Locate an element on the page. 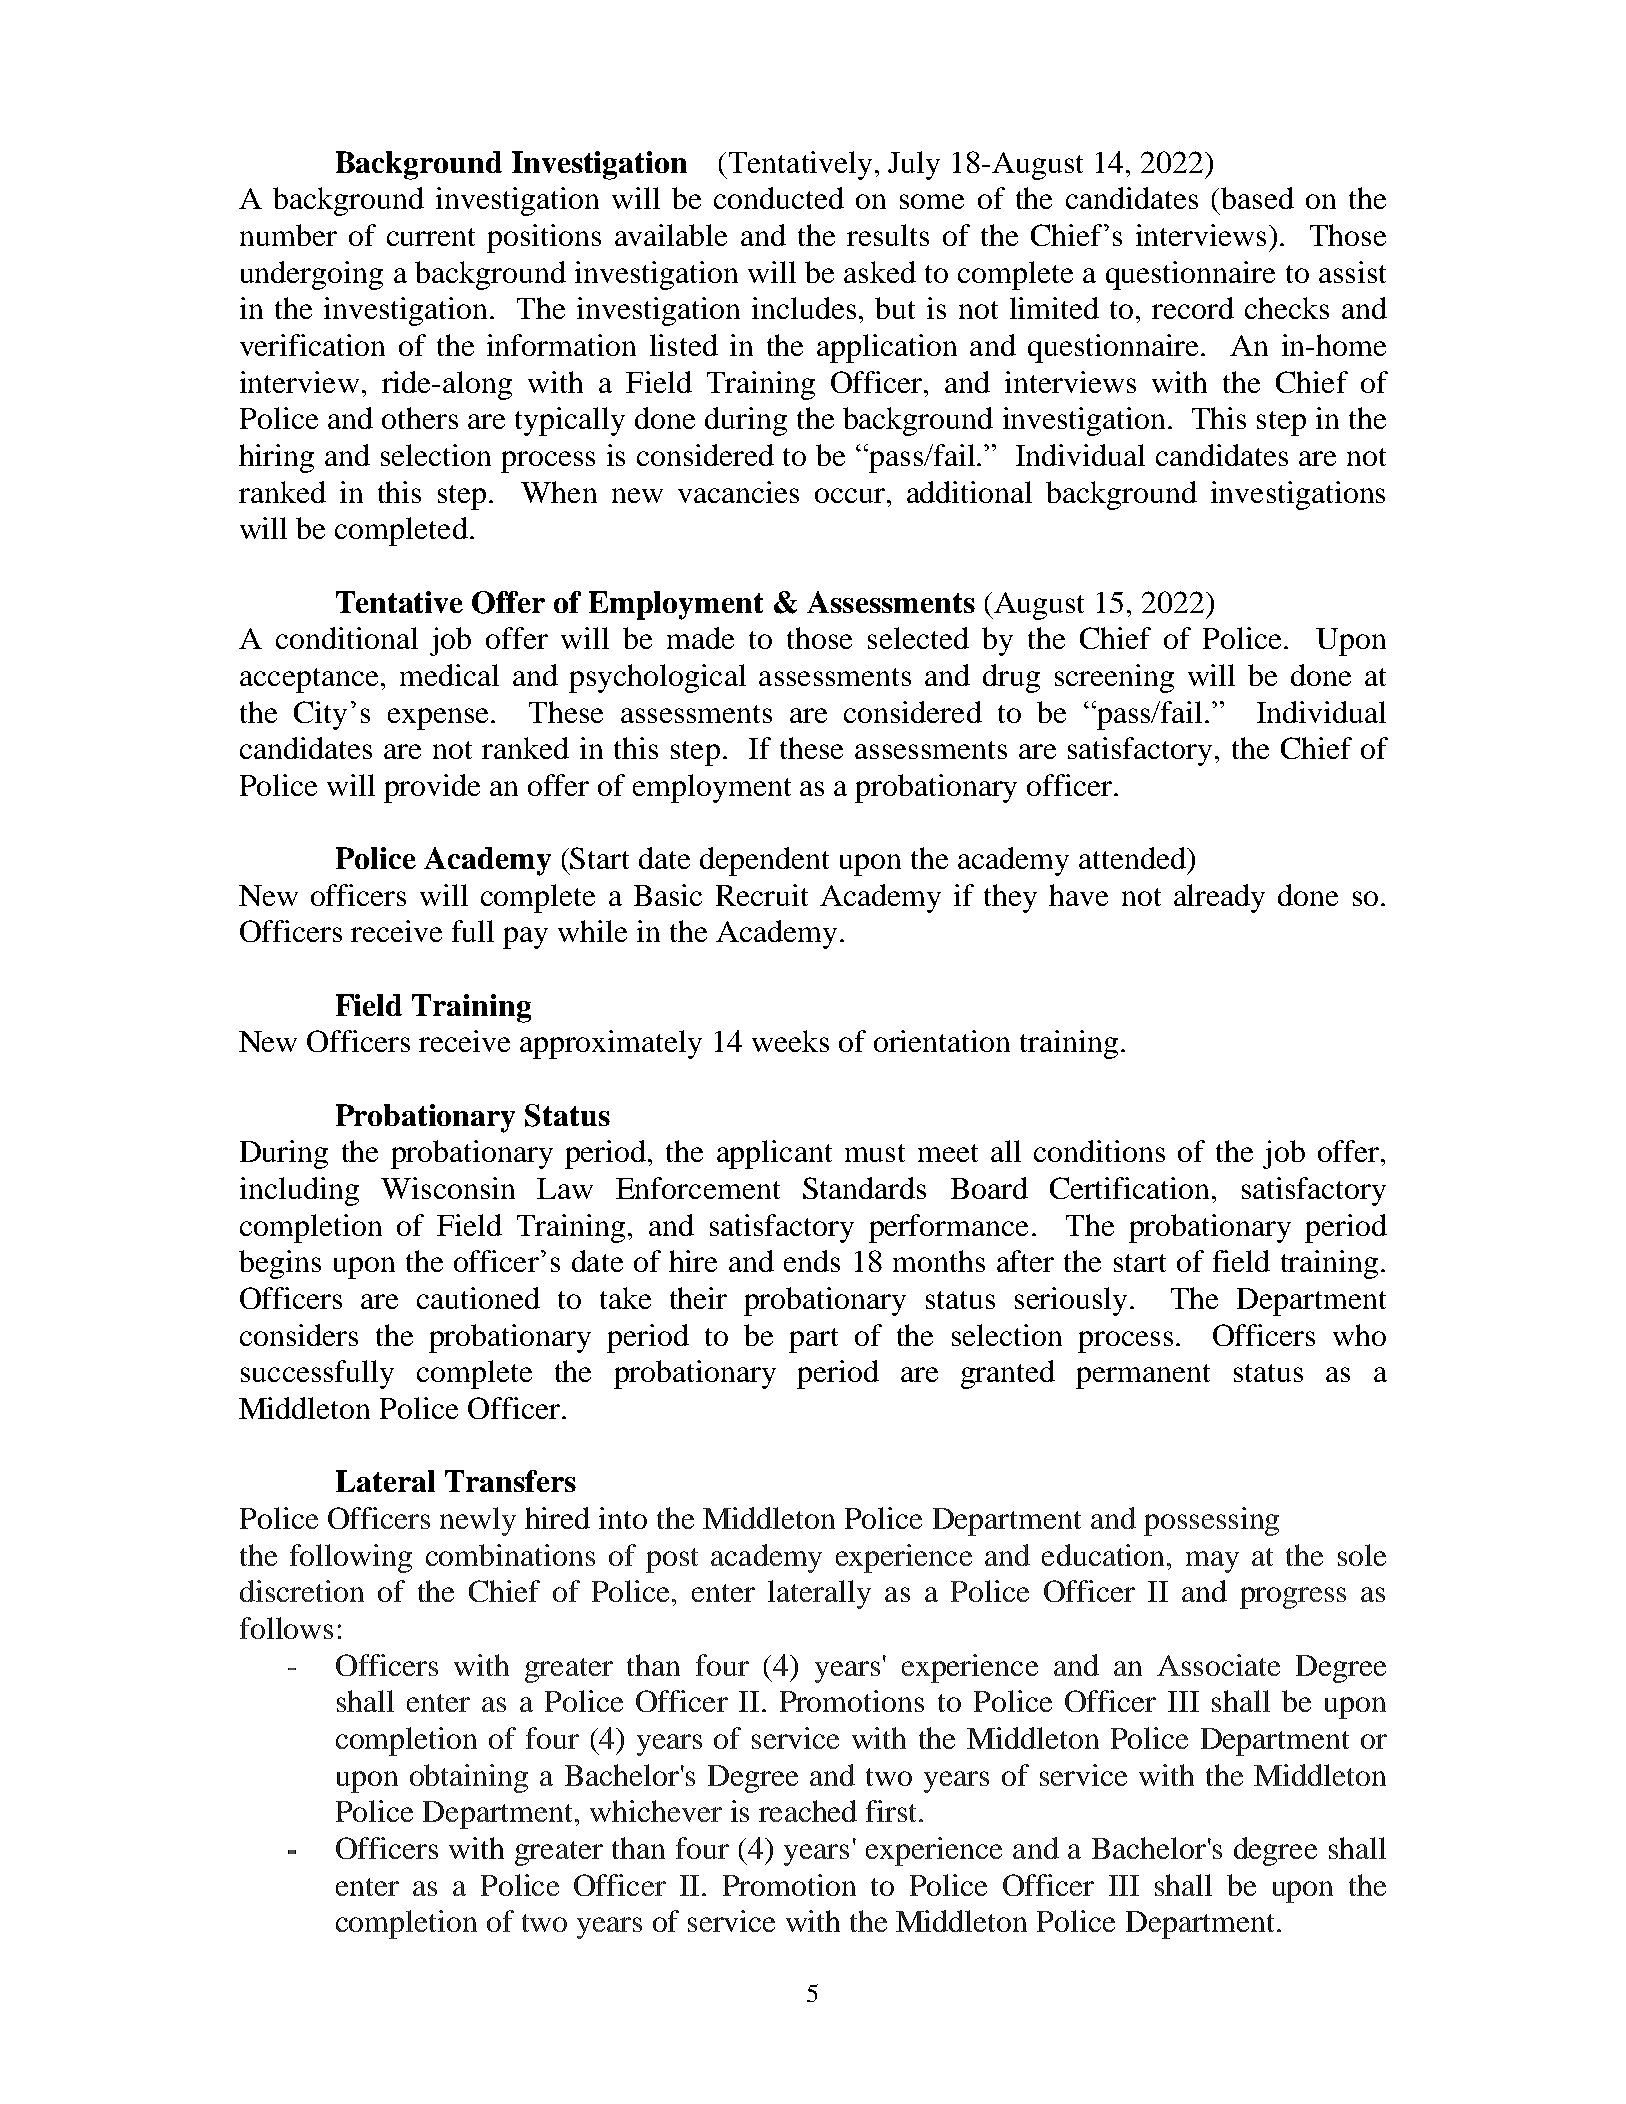  selected is located at coordinates (918, 638).
